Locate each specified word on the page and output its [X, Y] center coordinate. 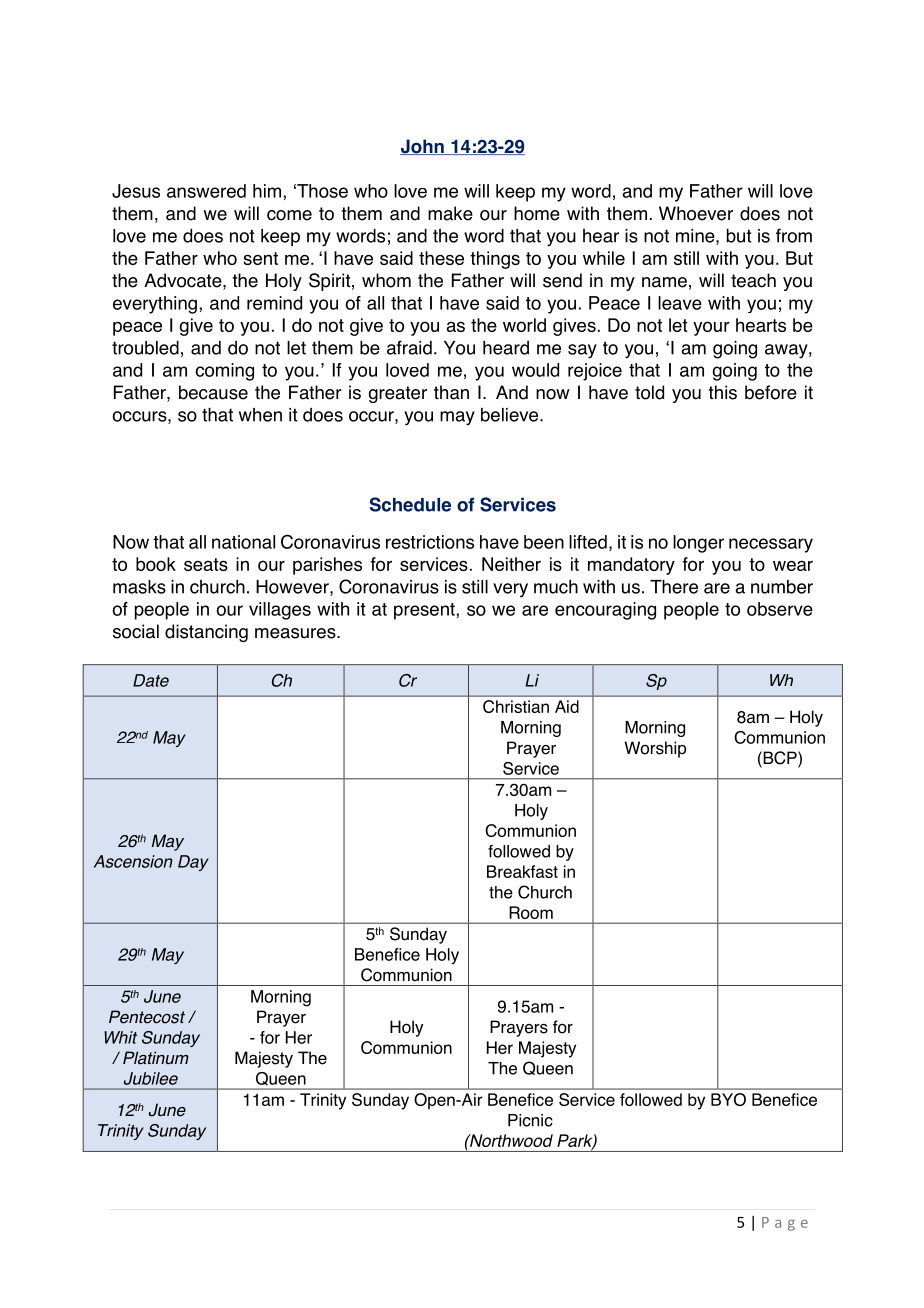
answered [206, 191]
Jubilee [151, 1078]
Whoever [696, 213]
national [243, 542]
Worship [655, 749]
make [450, 213]
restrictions [430, 542]
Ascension [133, 861]
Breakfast [522, 871]
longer [698, 544]
